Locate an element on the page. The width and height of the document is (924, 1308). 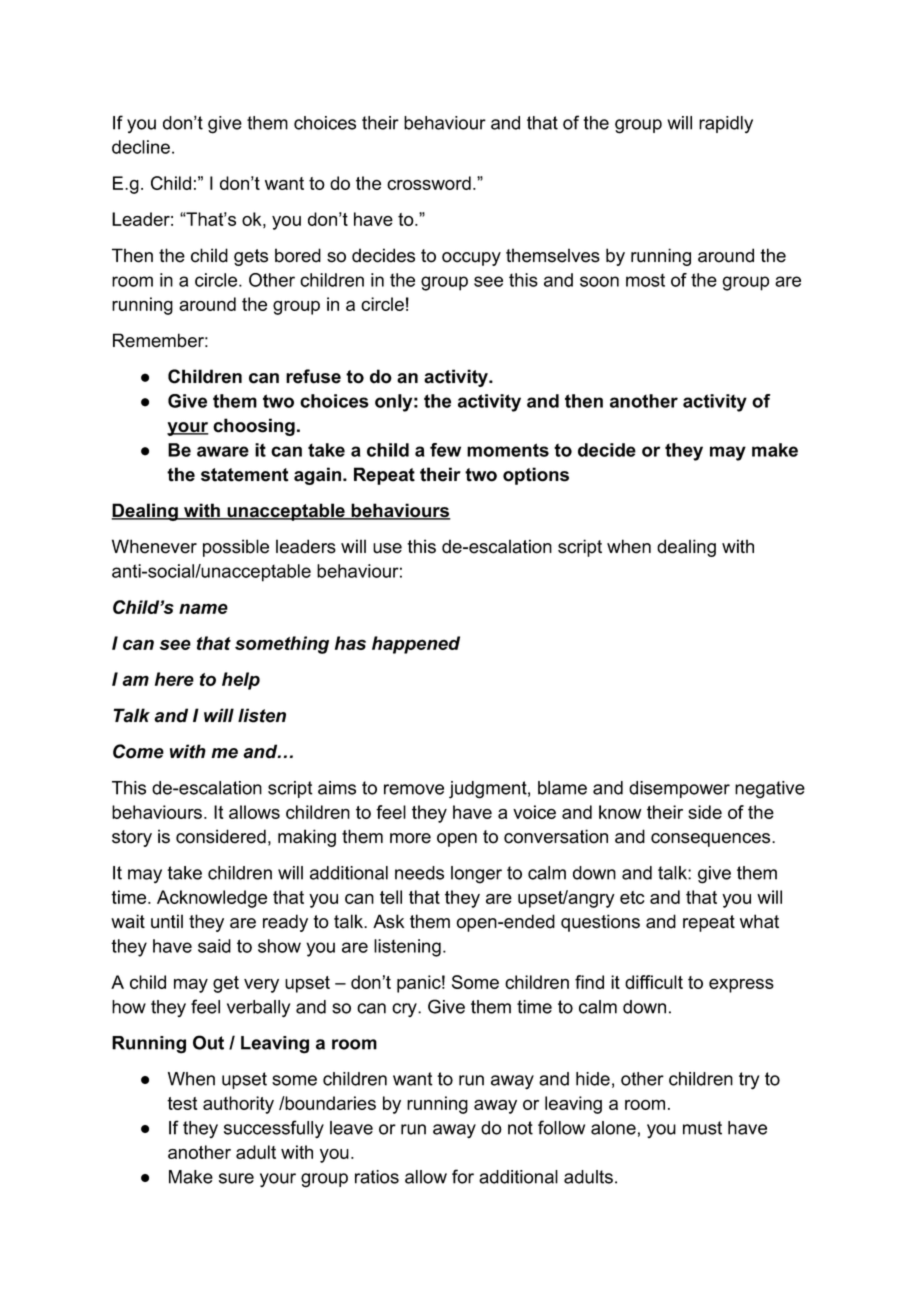
sure is located at coordinates (236, 1178).
